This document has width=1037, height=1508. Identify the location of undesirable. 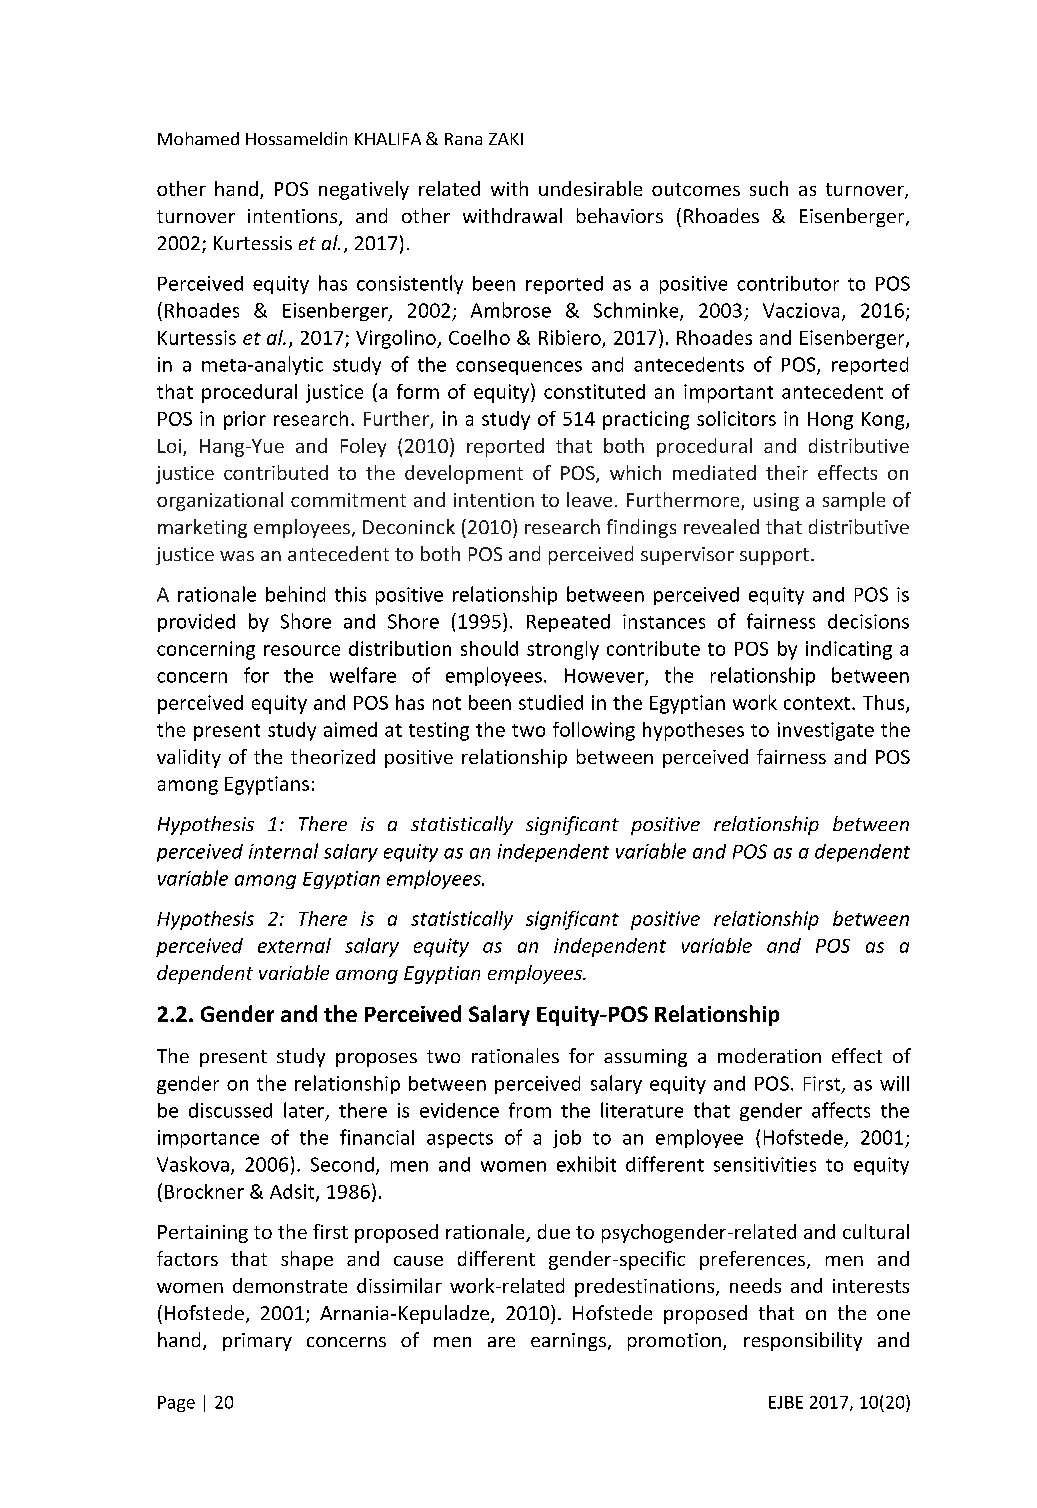
(590, 188).
